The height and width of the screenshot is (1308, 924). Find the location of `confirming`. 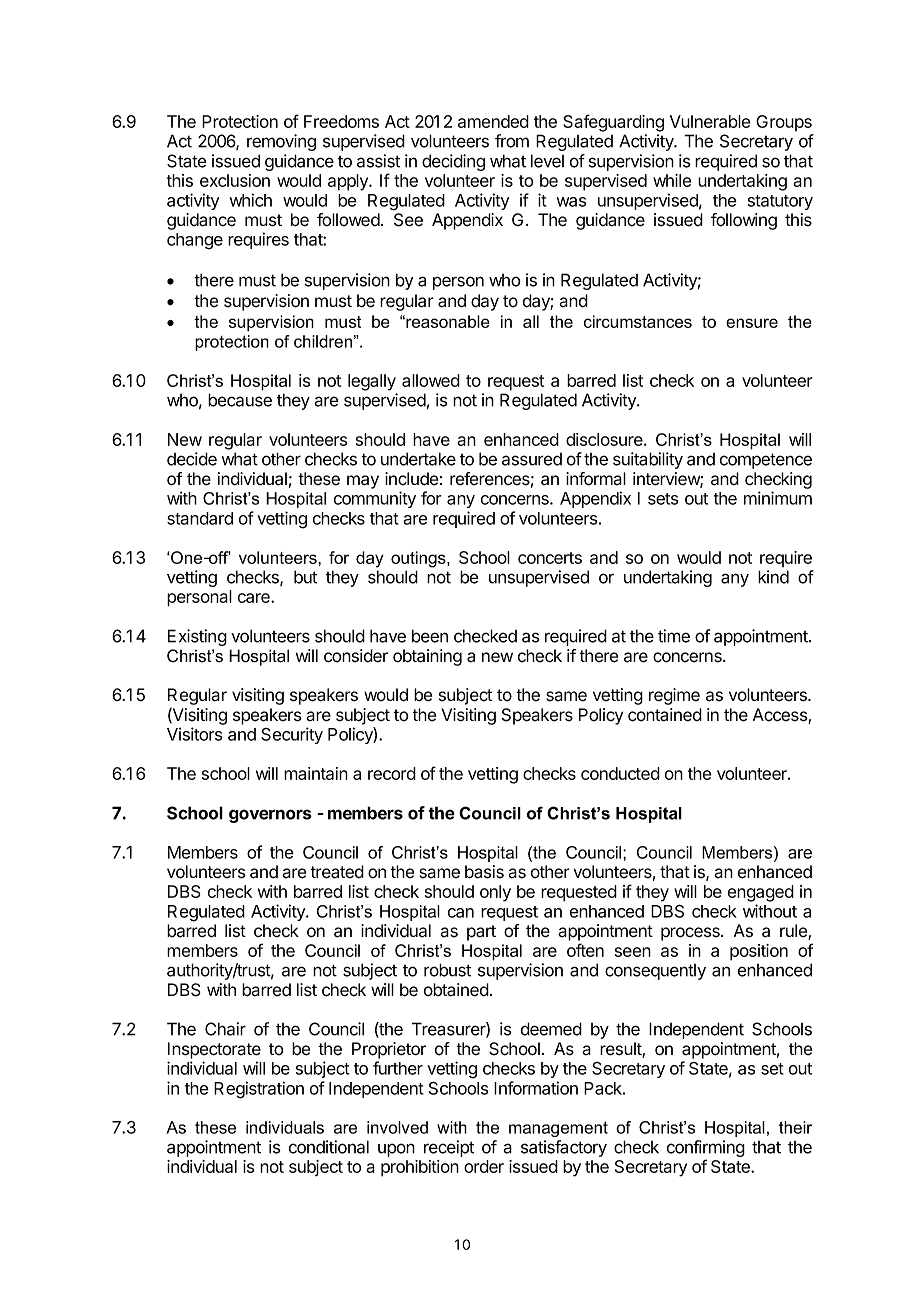

confirming is located at coordinates (706, 1150).
